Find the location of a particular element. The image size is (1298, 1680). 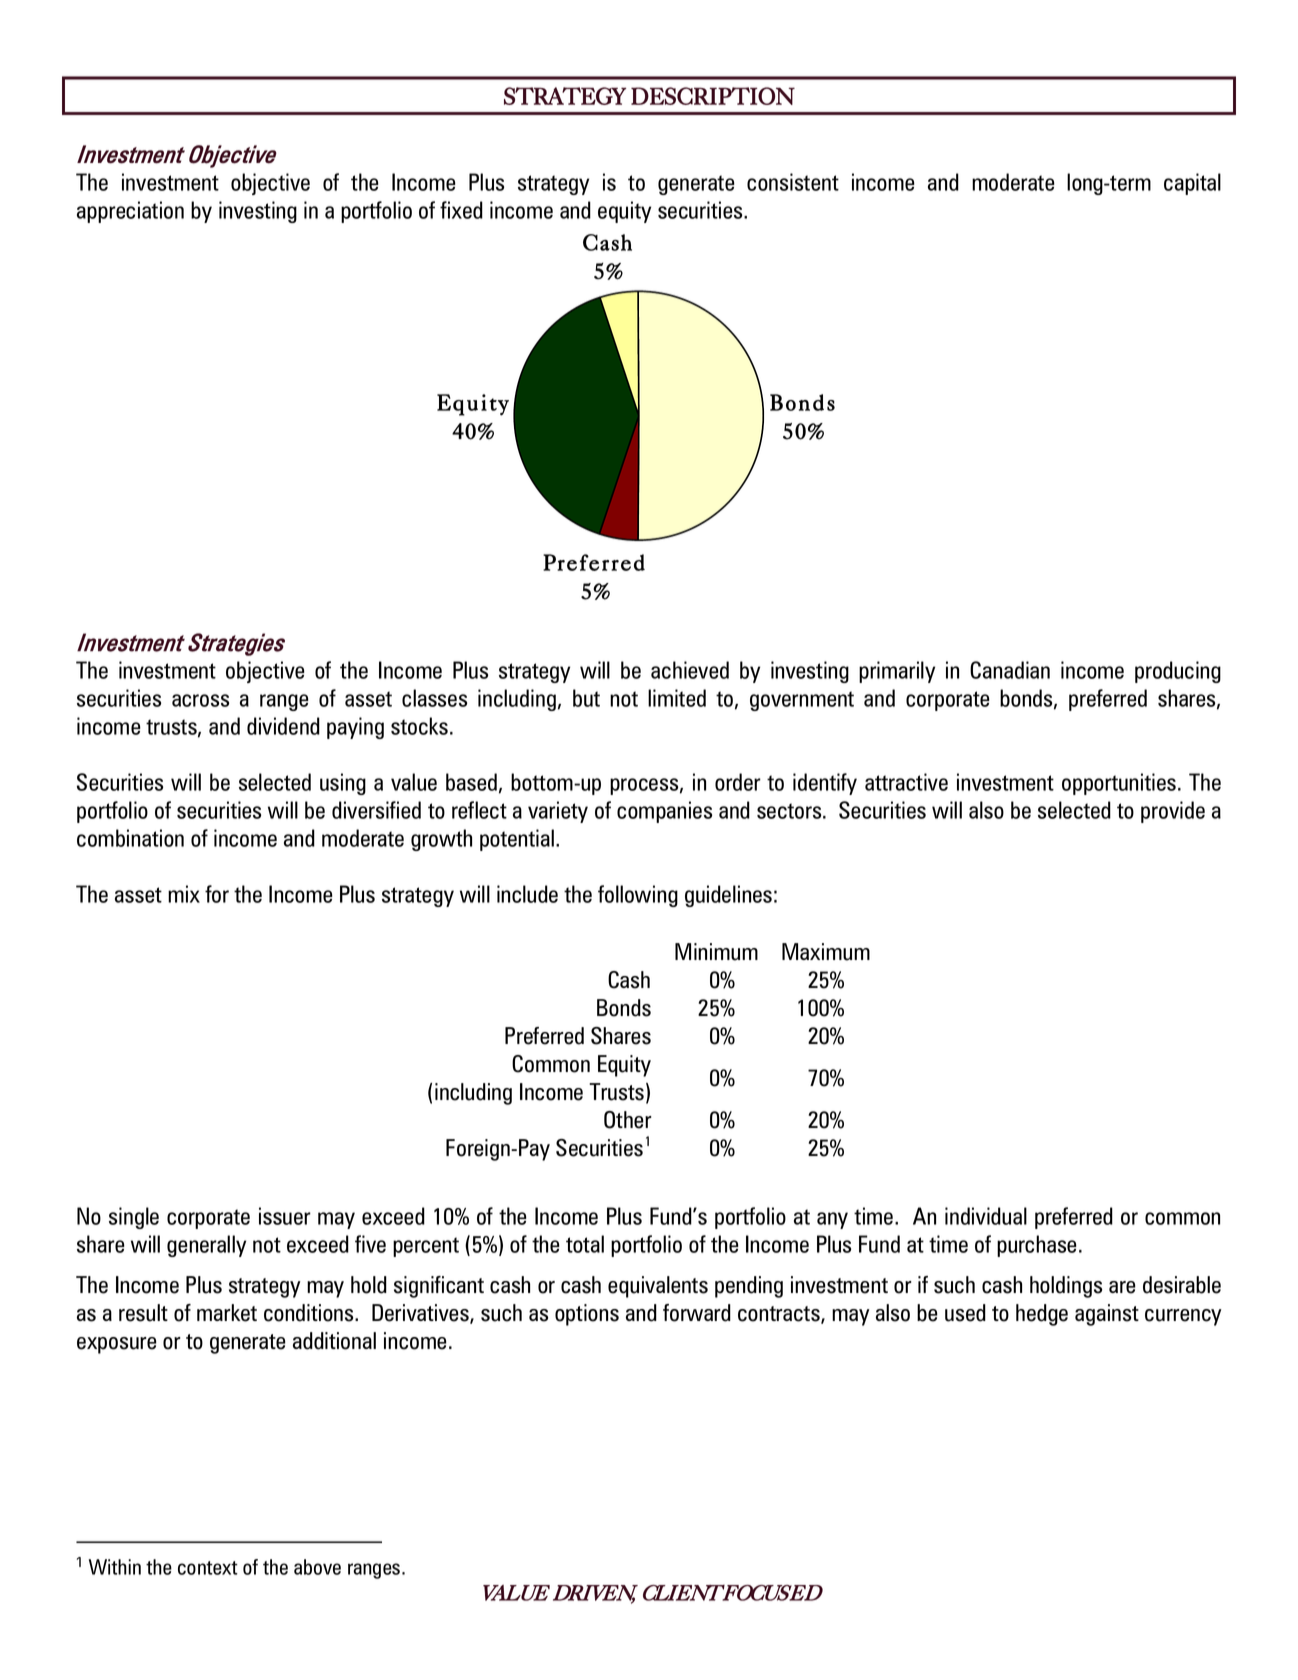

Other is located at coordinates (627, 1120).
